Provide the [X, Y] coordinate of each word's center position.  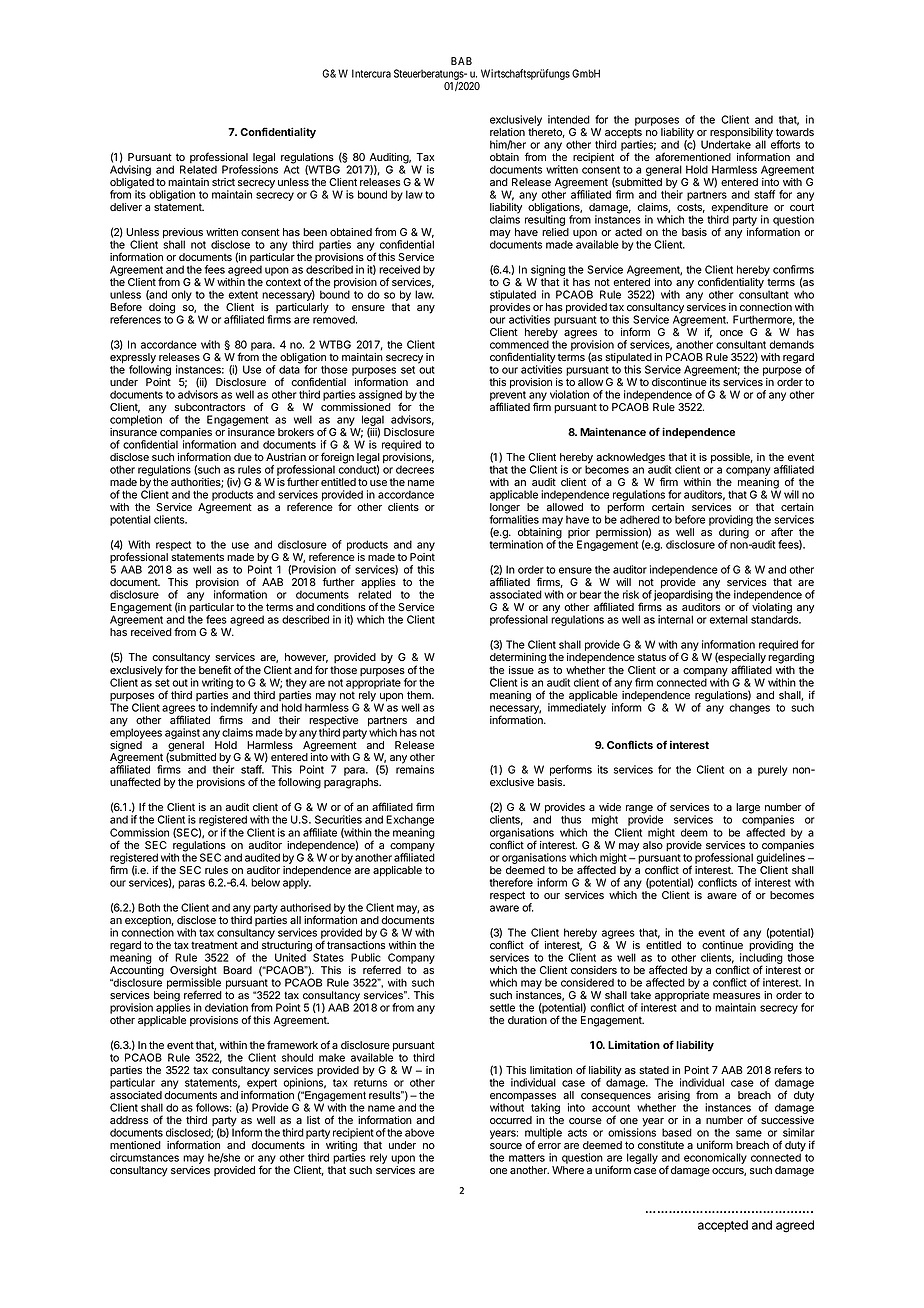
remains [415, 769]
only [181, 295]
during [734, 534]
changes [749, 708]
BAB [461, 61]
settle [502, 1007]
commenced [519, 344]
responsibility [741, 134]
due [243, 457]
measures [736, 996]
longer [506, 509]
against [182, 733]
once [731, 333]
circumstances [144, 1157]
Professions [250, 168]
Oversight [193, 972]
